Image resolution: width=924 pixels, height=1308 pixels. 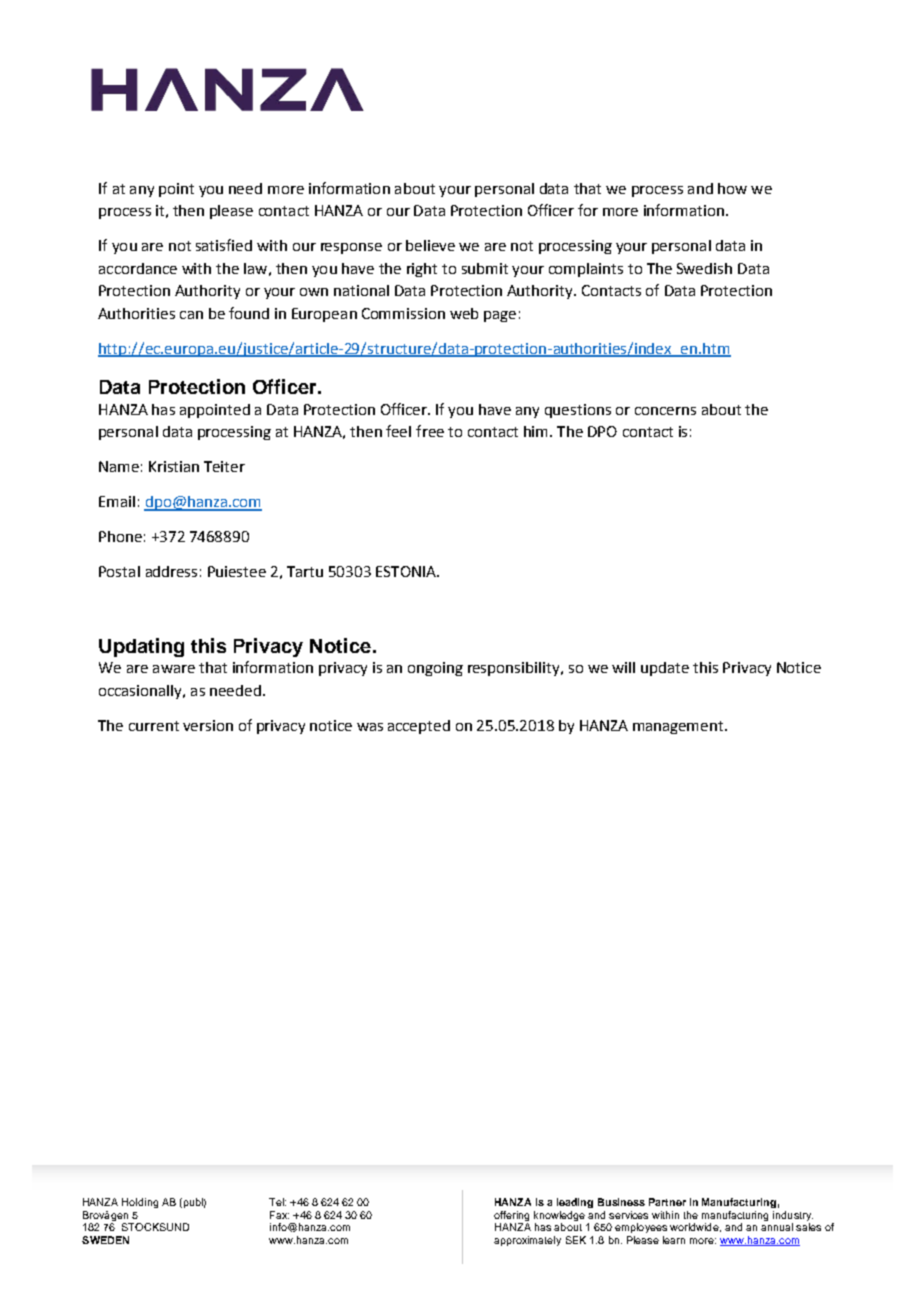 What do you see at coordinates (407, 571) in the image?
I see `ESTONIA` at bounding box center [407, 571].
